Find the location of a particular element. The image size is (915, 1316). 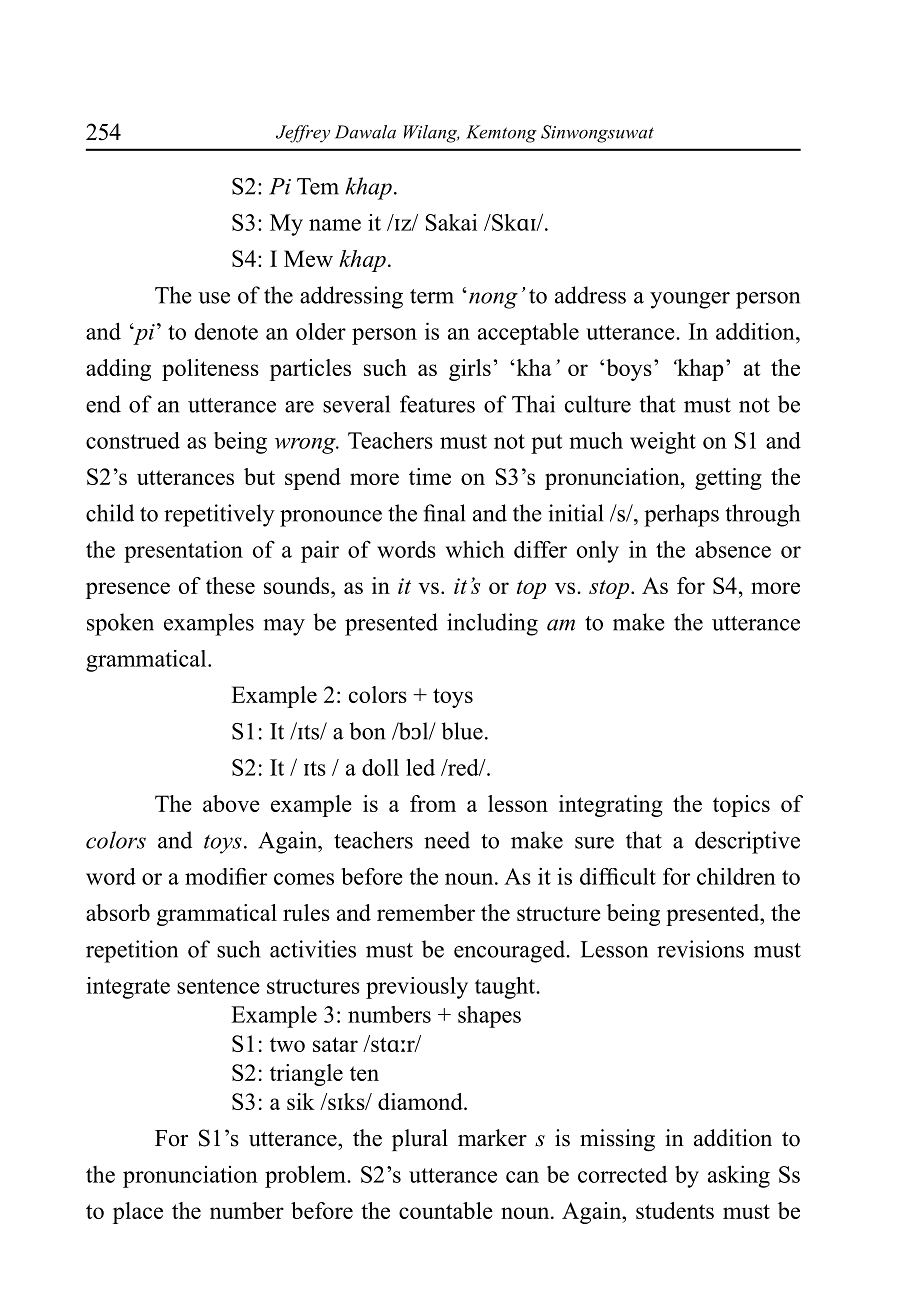

Jeffrey is located at coordinates (303, 134).
